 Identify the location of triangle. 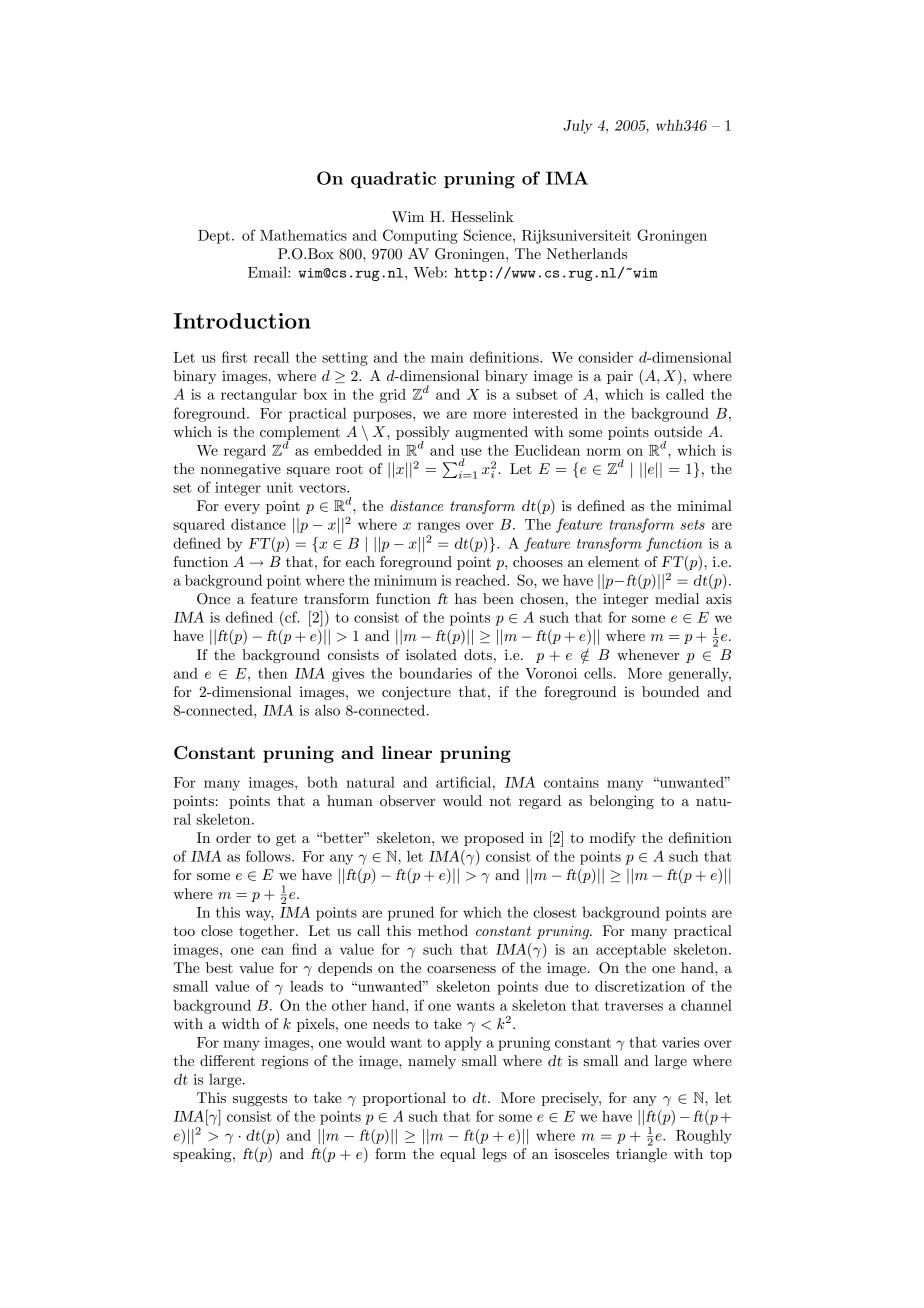
(641, 1155).
